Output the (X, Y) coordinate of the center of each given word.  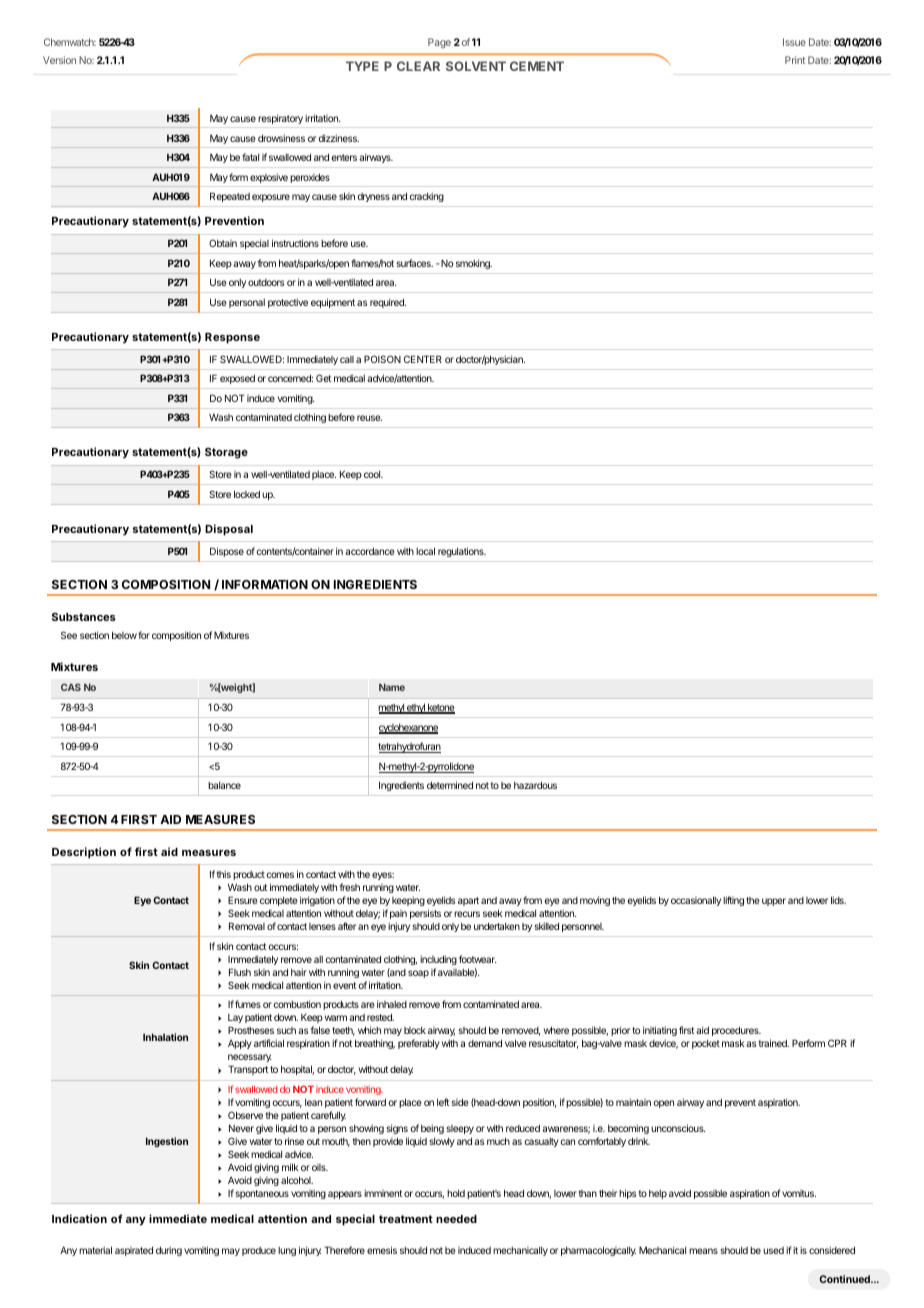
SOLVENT (476, 66)
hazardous (535, 785)
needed (456, 1219)
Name (392, 687)
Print (795, 60)
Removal (247, 926)
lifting (733, 901)
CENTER (423, 359)
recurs (467, 914)
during (169, 1251)
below (124, 635)
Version (59, 60)
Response (232, 338)
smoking (474, 264)
